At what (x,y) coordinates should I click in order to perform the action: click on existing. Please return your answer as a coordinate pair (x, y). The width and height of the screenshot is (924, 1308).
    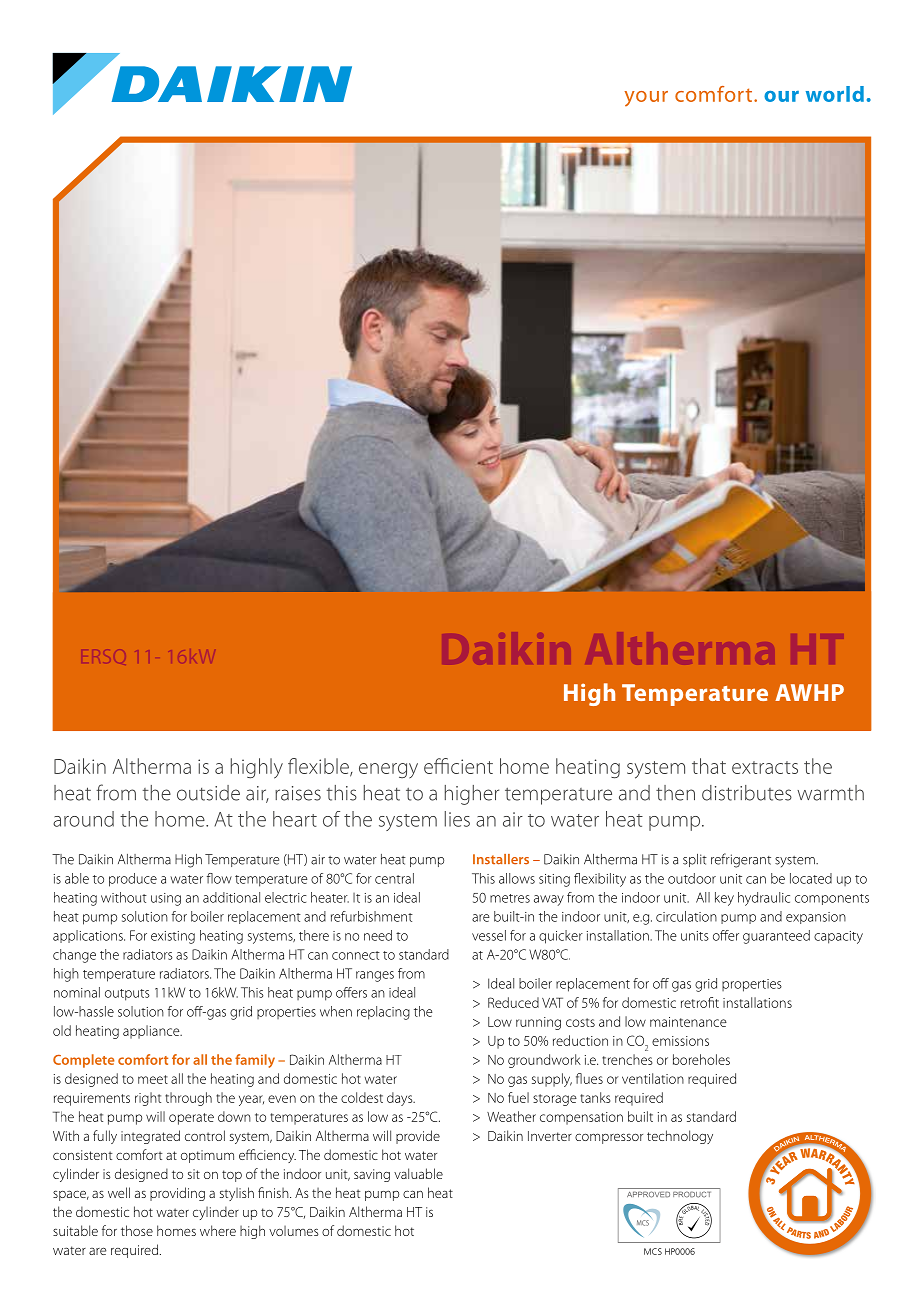
    Looking at the image, I should click on (173, 937).
